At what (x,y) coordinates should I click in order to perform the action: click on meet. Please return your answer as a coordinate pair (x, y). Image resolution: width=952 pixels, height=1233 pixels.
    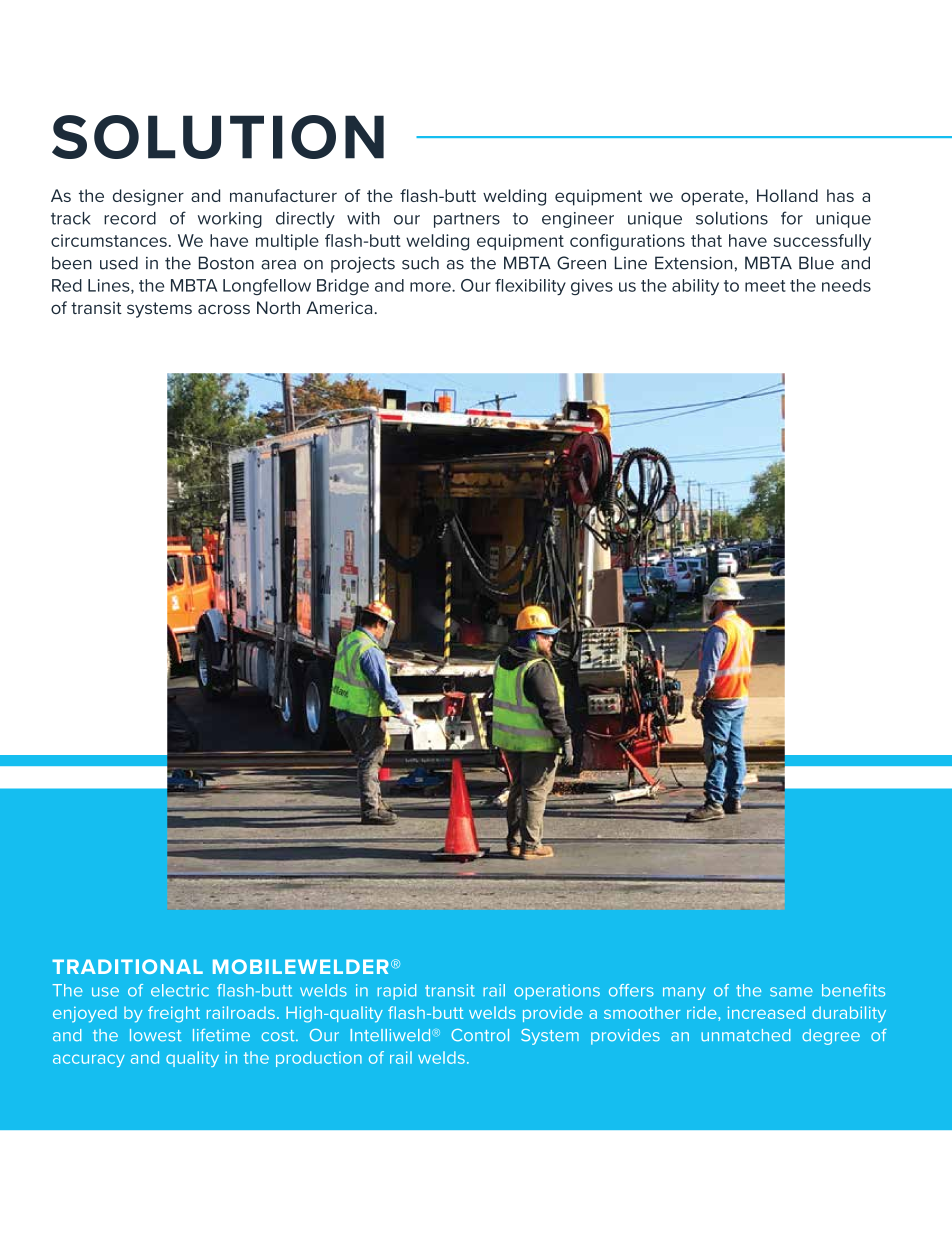
    Looking at the image, I should click on (765, 286).
